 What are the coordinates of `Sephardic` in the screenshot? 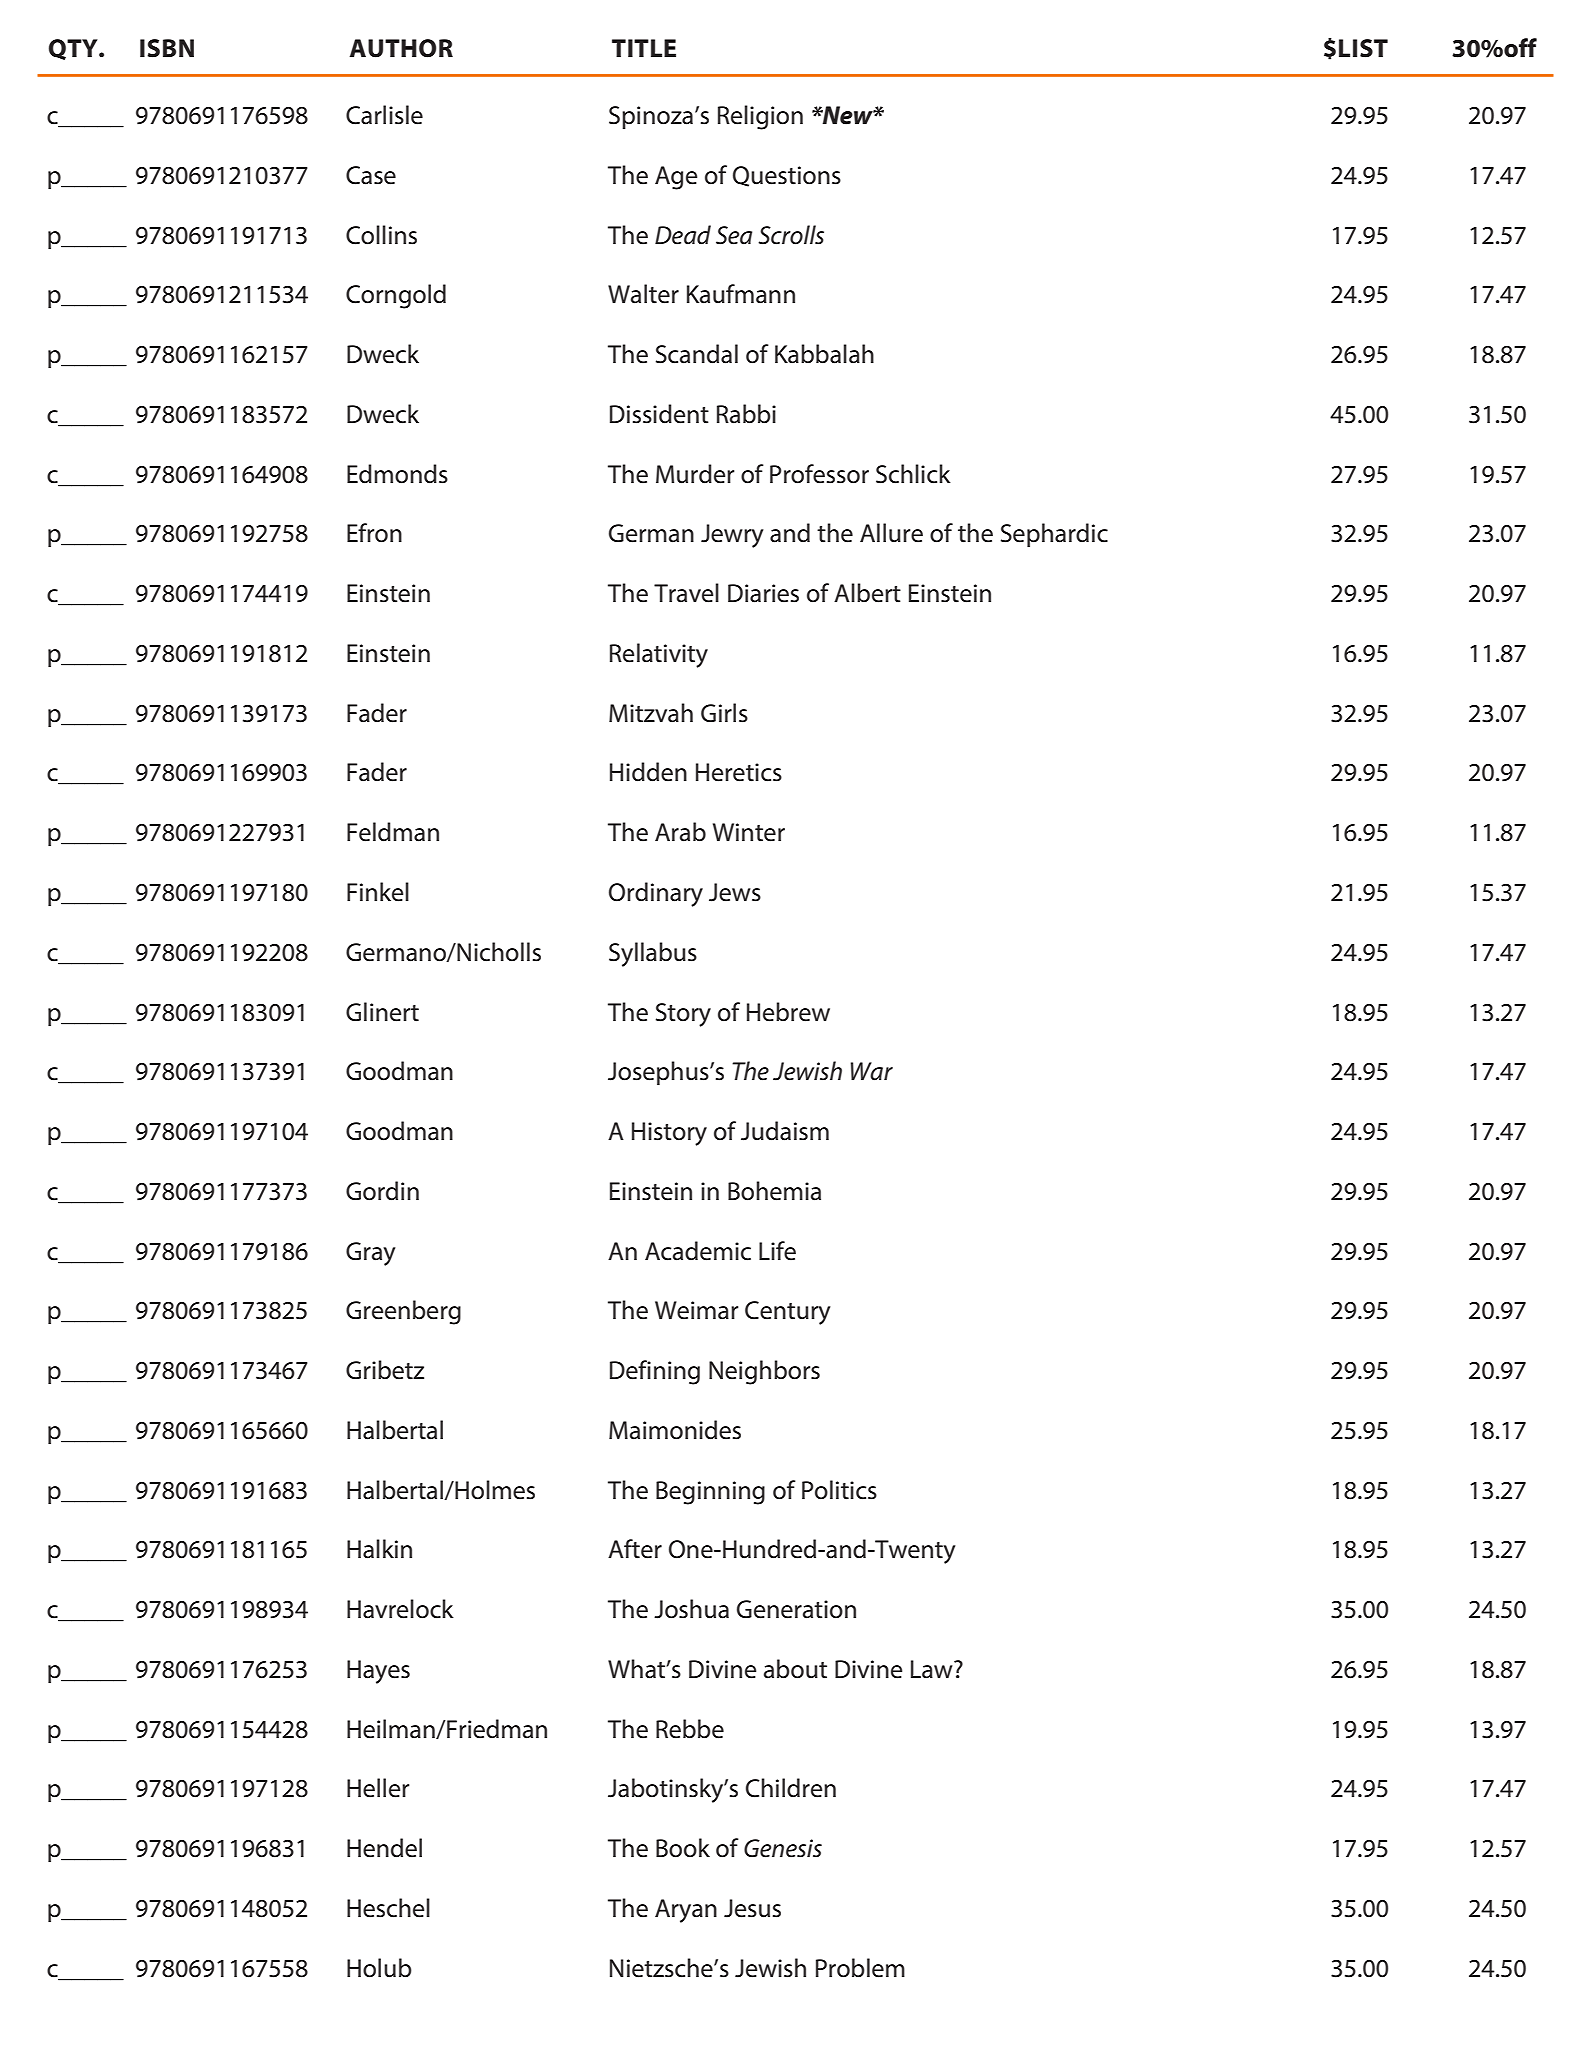 It's located at (1054, 535).
